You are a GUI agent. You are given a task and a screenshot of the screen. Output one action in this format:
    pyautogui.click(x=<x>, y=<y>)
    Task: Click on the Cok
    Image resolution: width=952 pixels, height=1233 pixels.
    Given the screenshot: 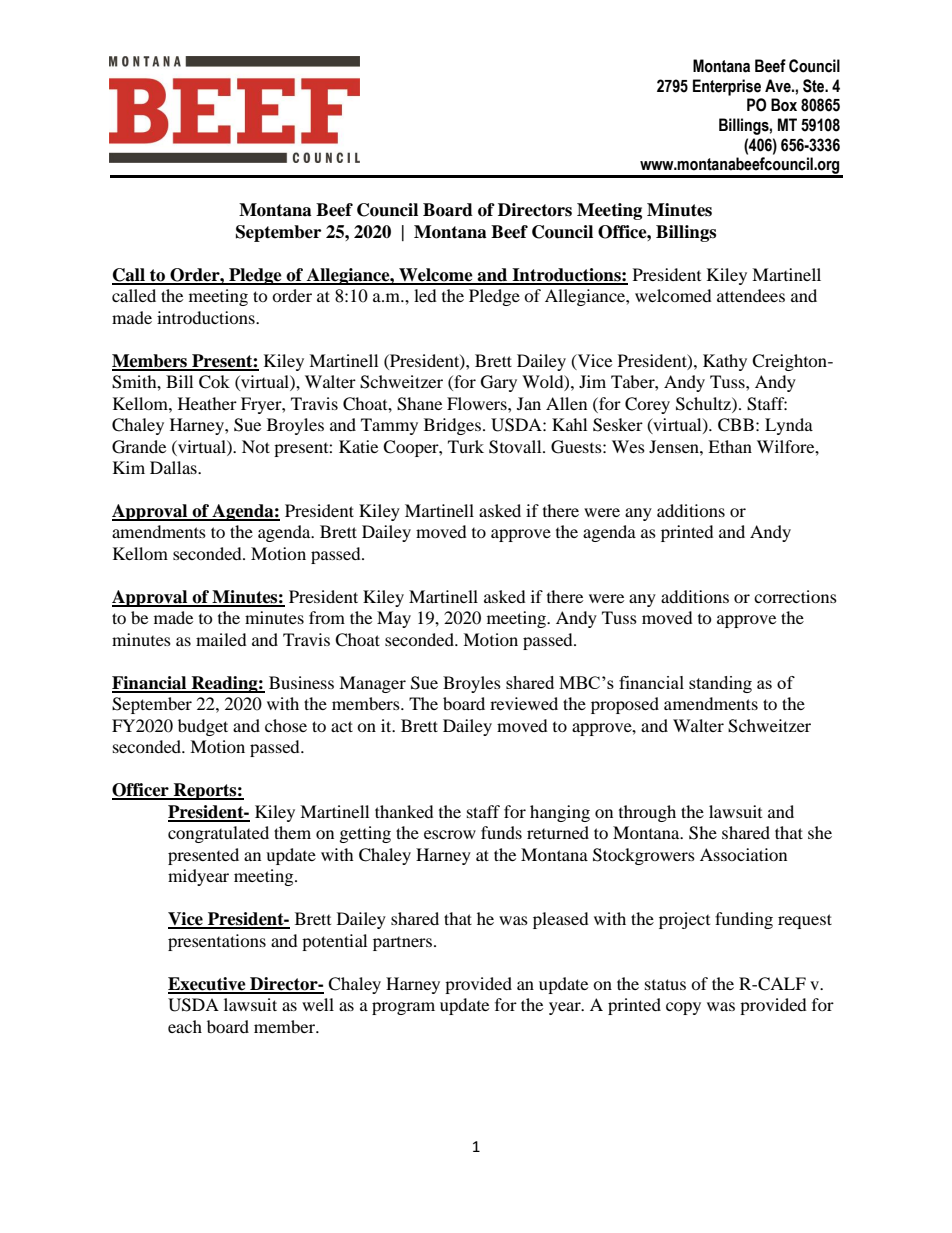 What is the action you would take?
    pyautogui.click(x=214, y=382)
